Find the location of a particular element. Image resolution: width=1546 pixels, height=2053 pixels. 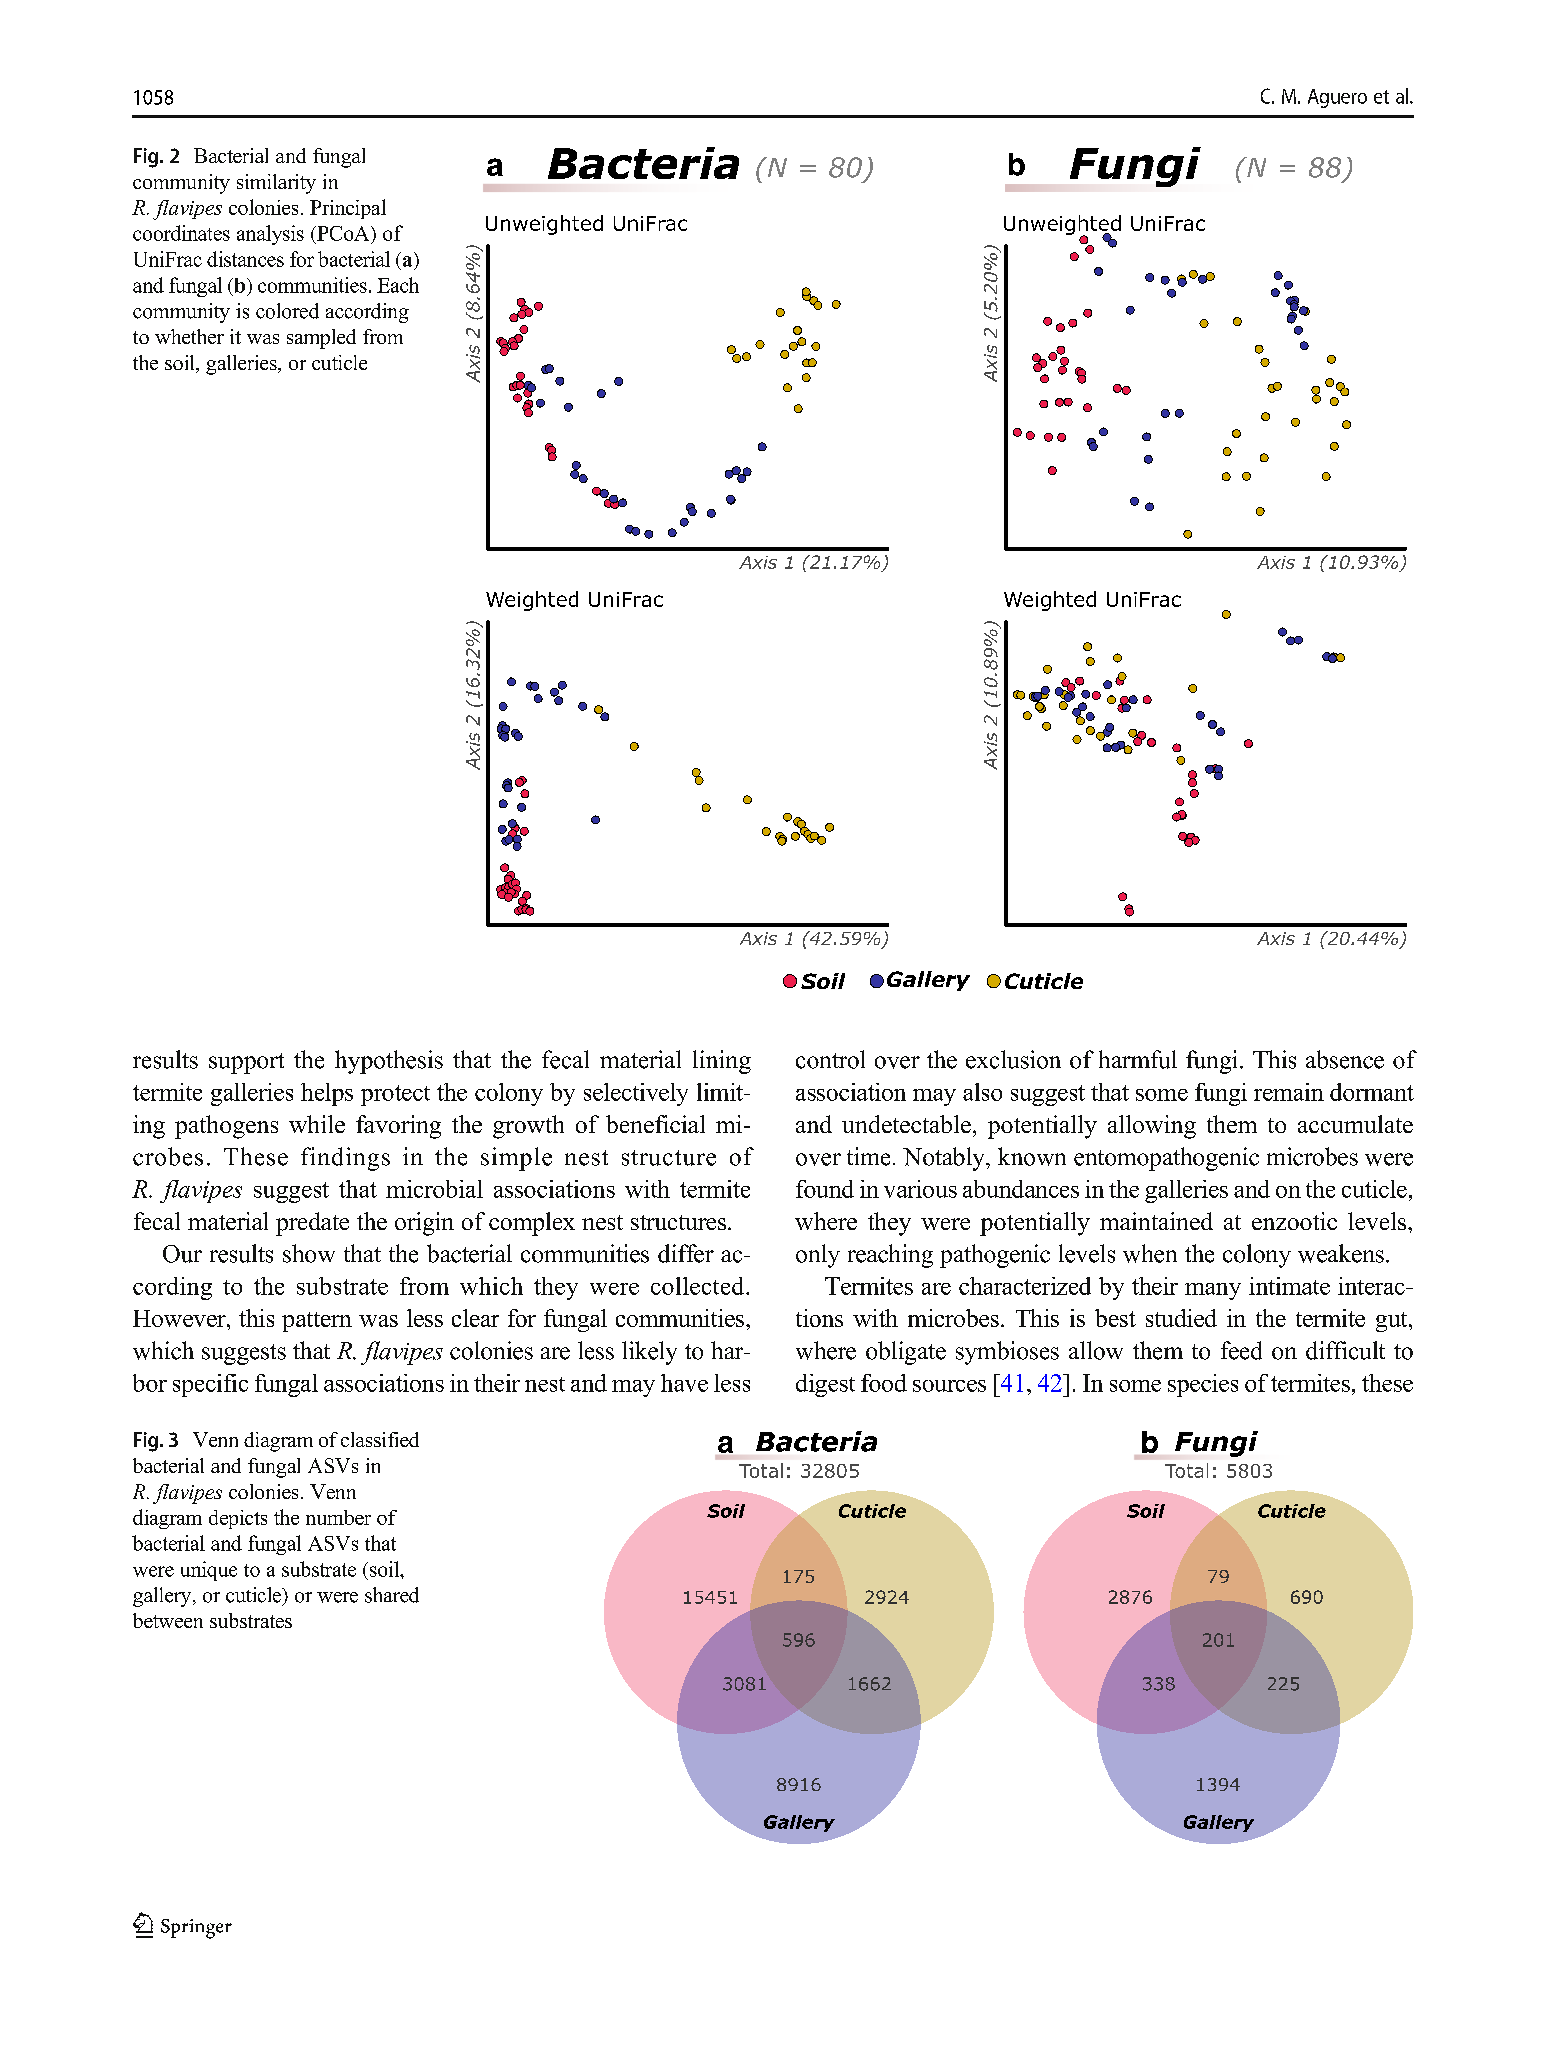

hypothesis is located at coordinates (389, 1062).
